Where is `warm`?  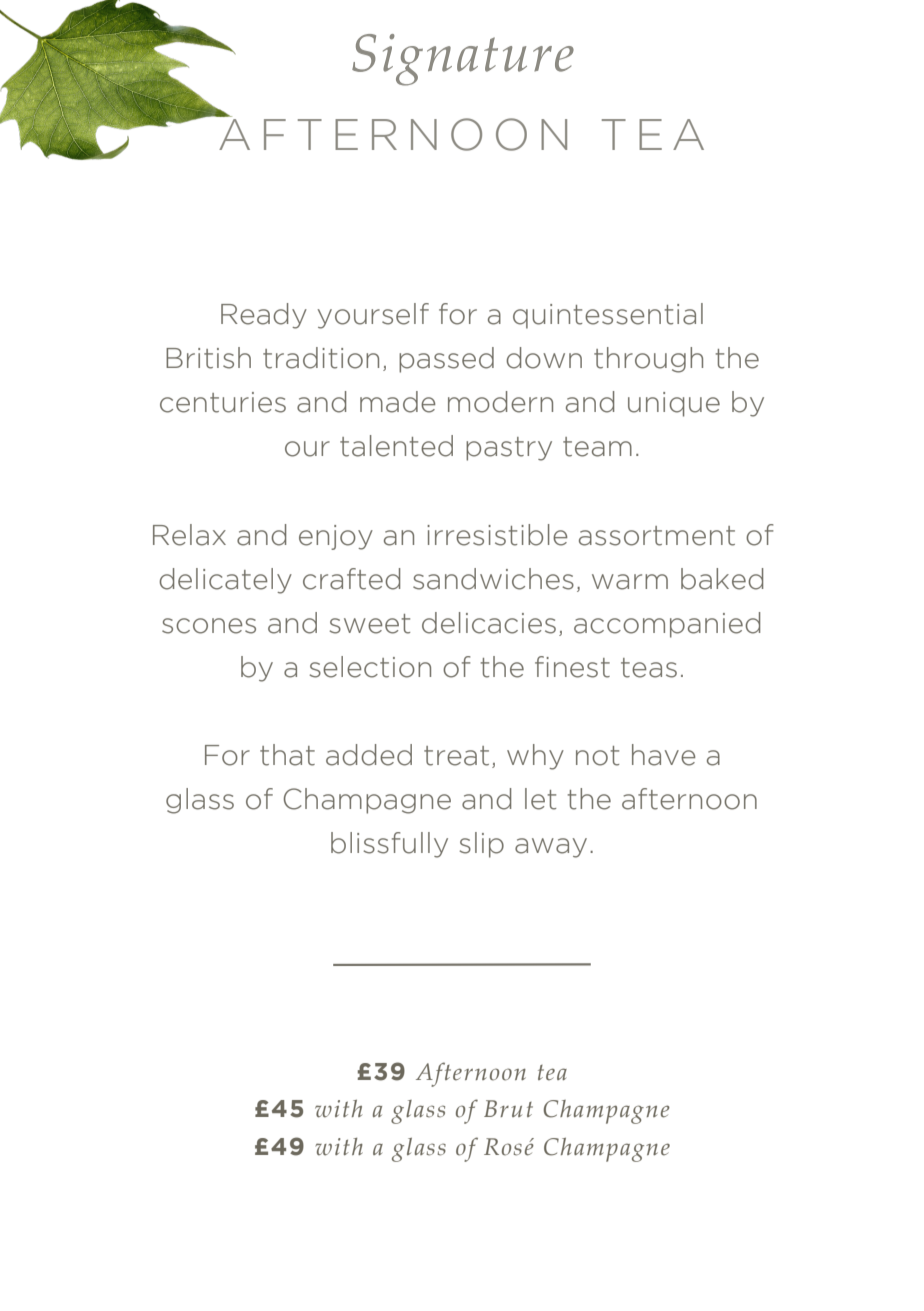
warm is located at coordinates (630, 582).
